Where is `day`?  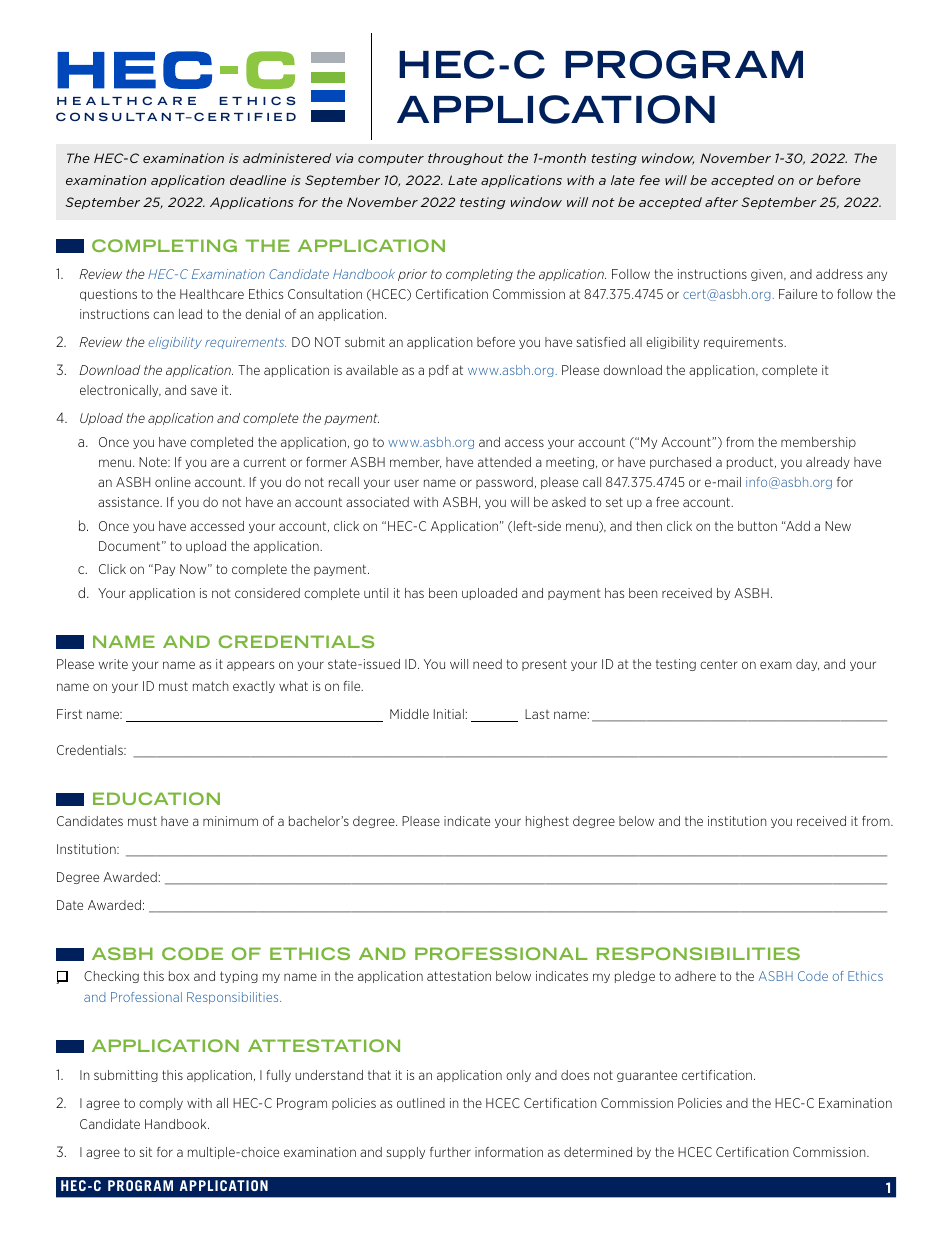 day is located at coordinates (807, 665).
